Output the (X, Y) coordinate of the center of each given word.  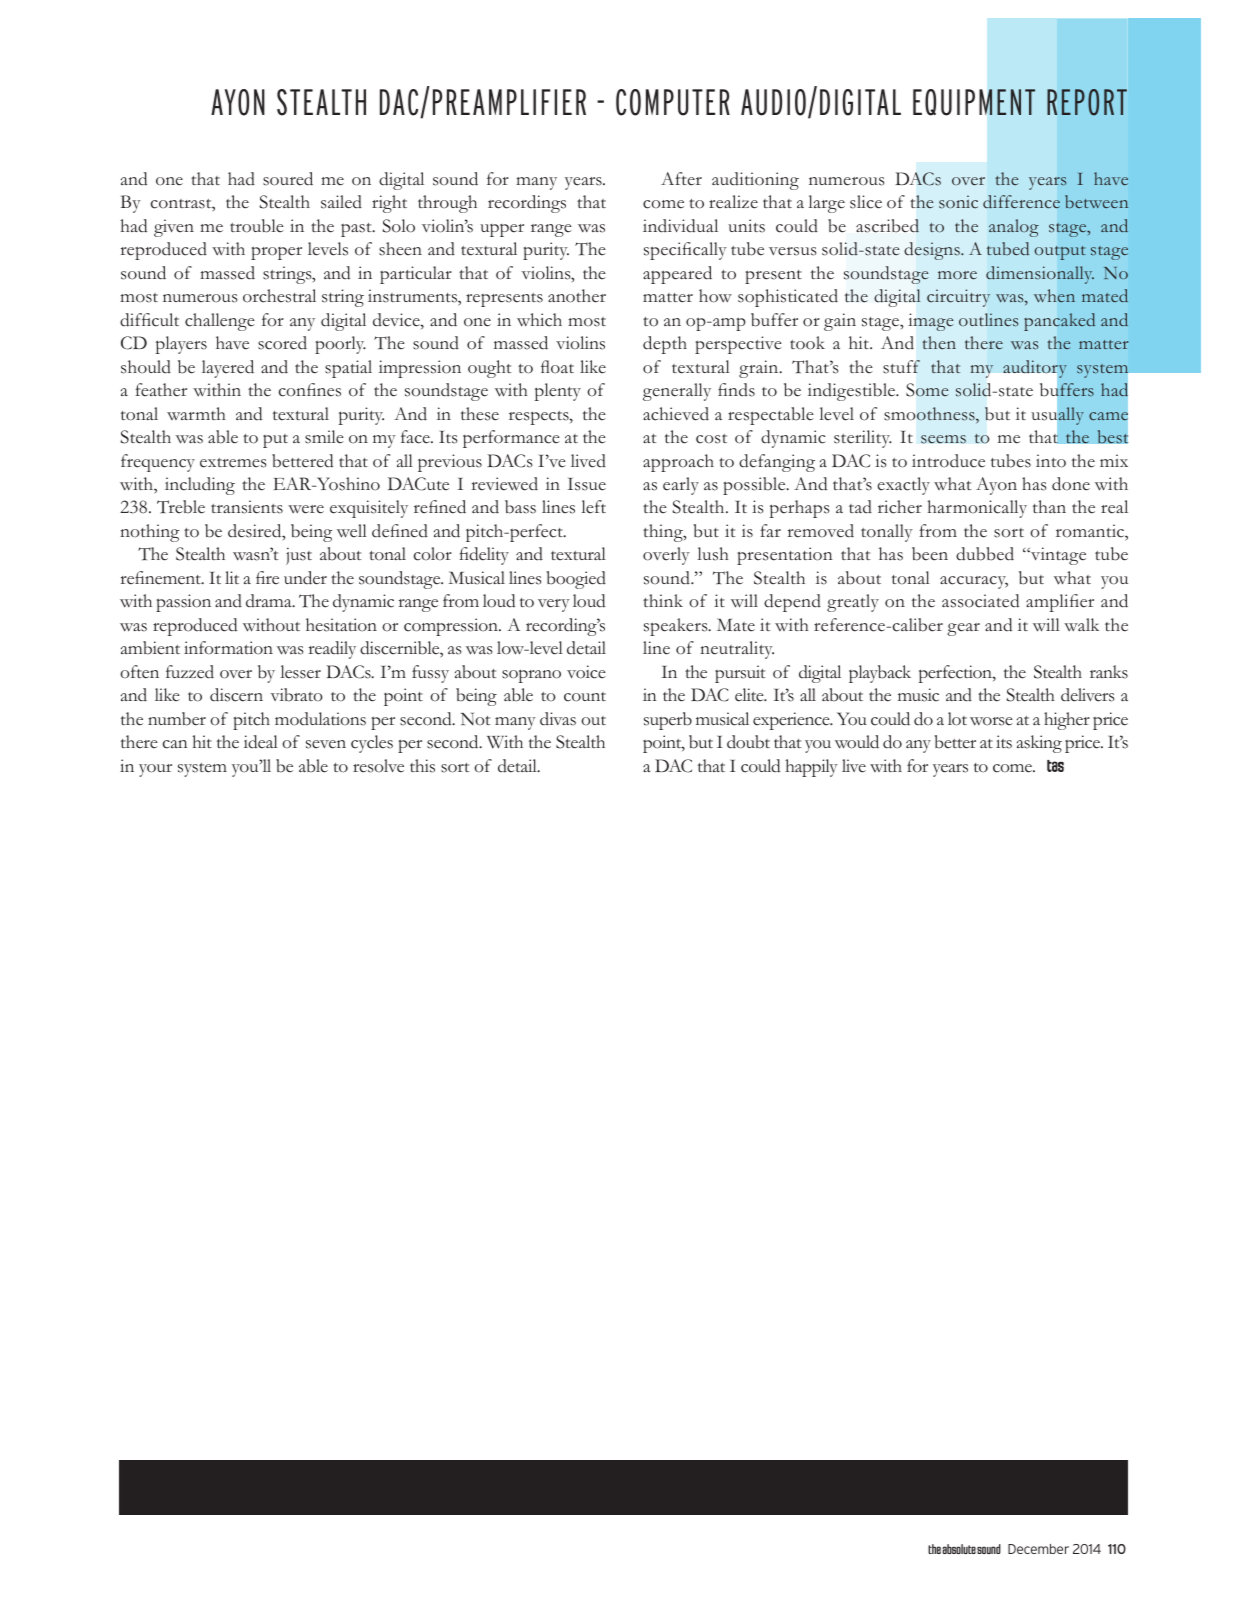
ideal (261, 742)
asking (1039, 744)
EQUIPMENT (974, 102)
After (681, 179)
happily (811, 768)
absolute (959, 1549)
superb (668, 721)
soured (288, 179)
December (1038, 1549)
